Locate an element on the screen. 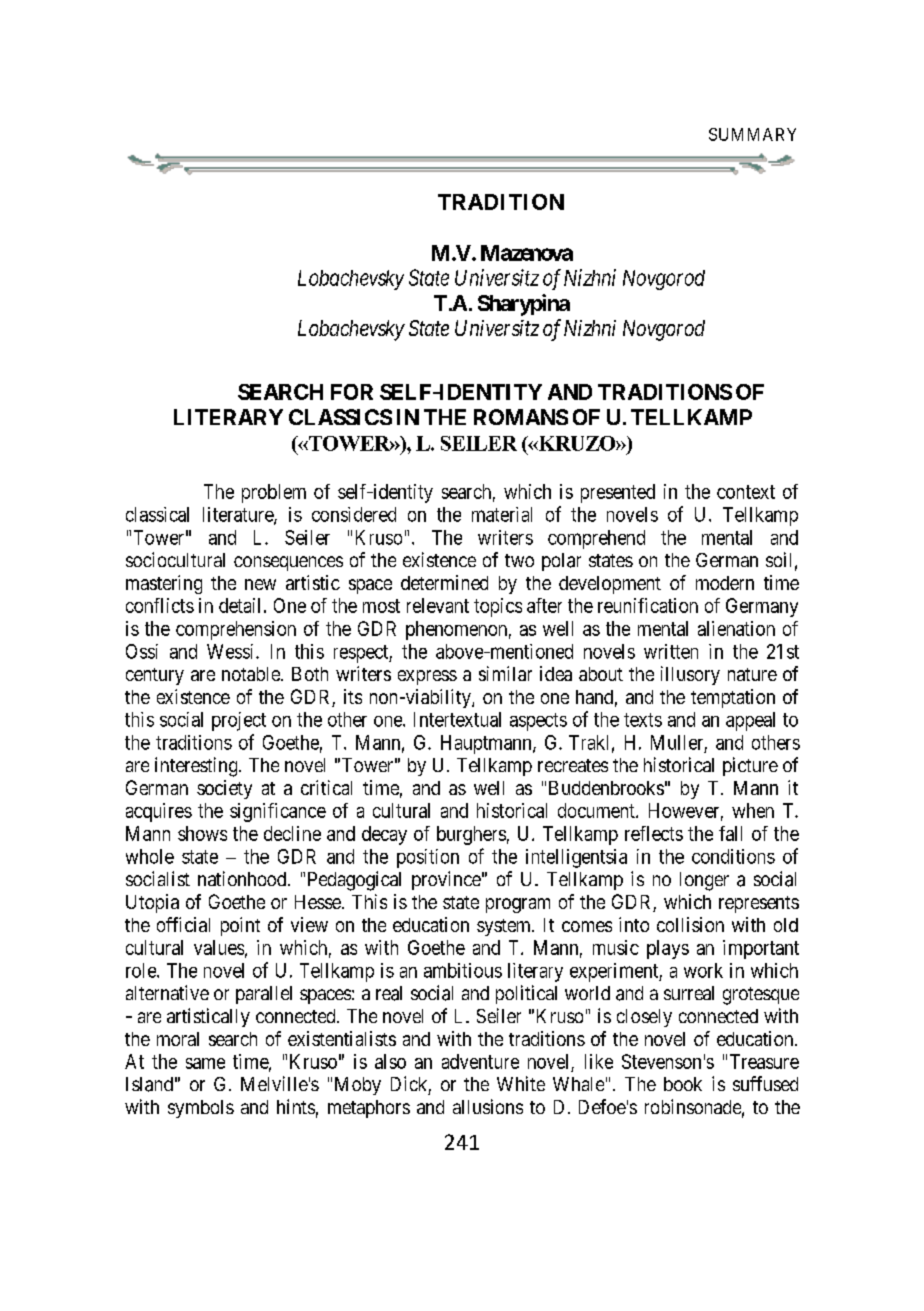  relevant is located at coordinates (438, 605).
